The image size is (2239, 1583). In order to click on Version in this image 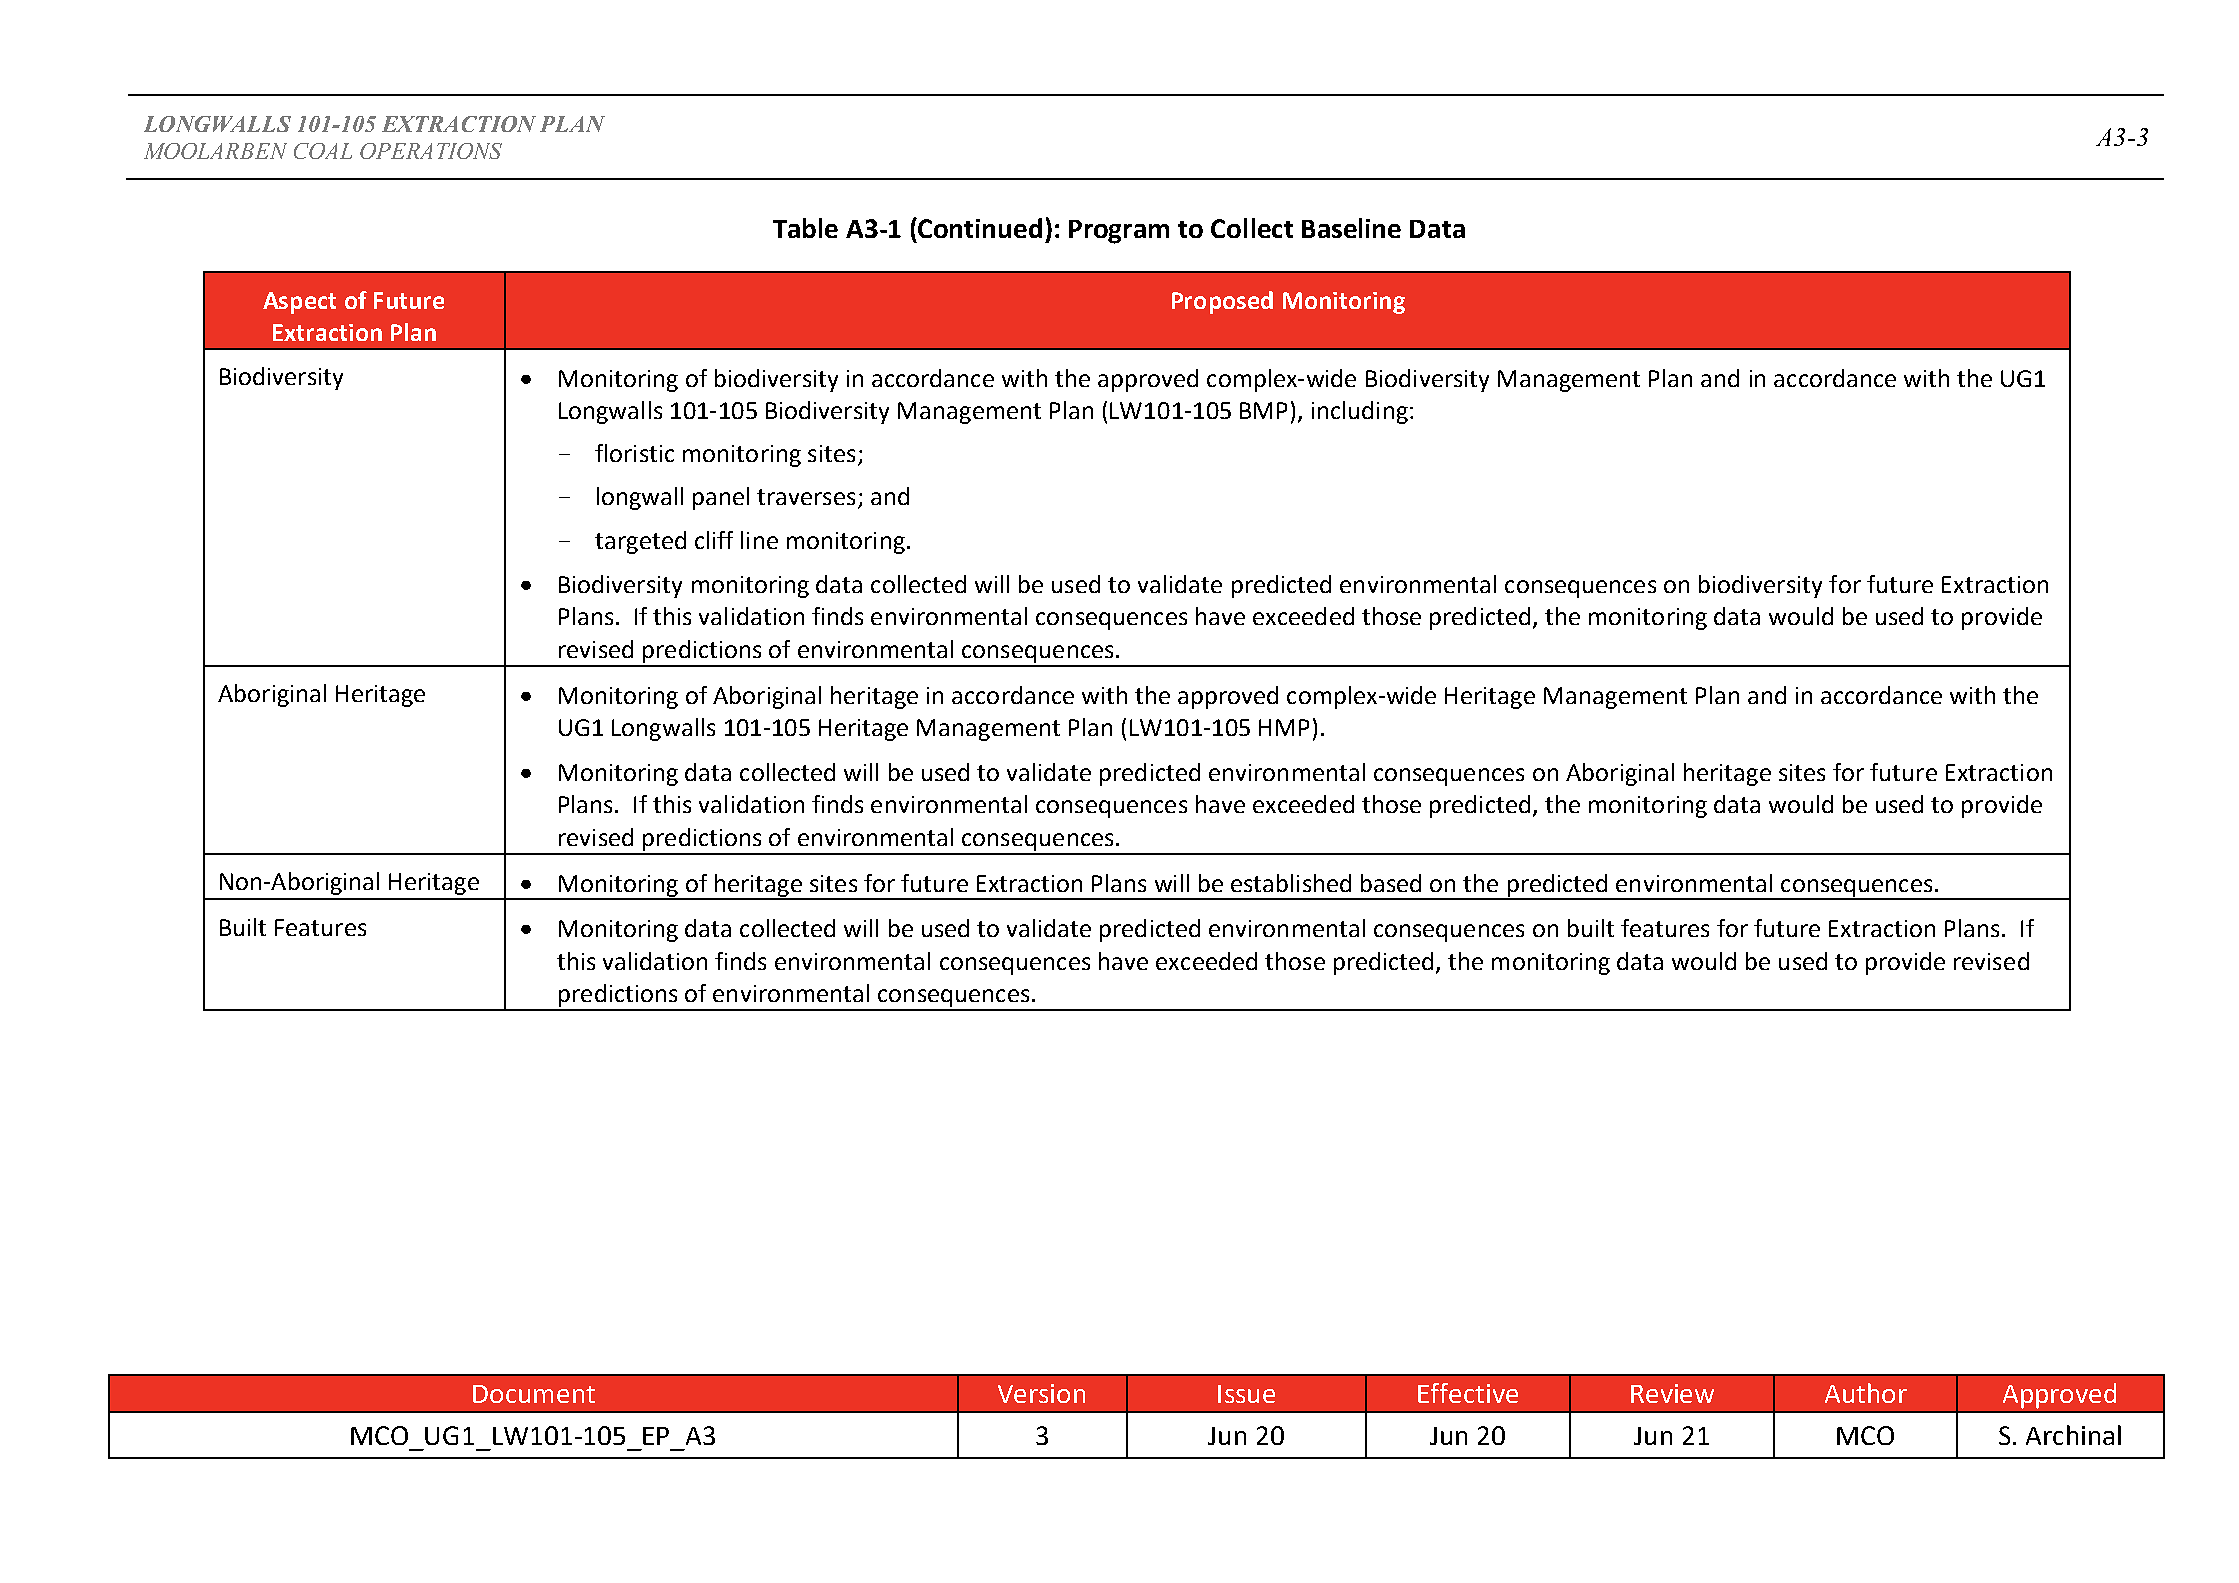, I will do `click(1041, 1393)`.
